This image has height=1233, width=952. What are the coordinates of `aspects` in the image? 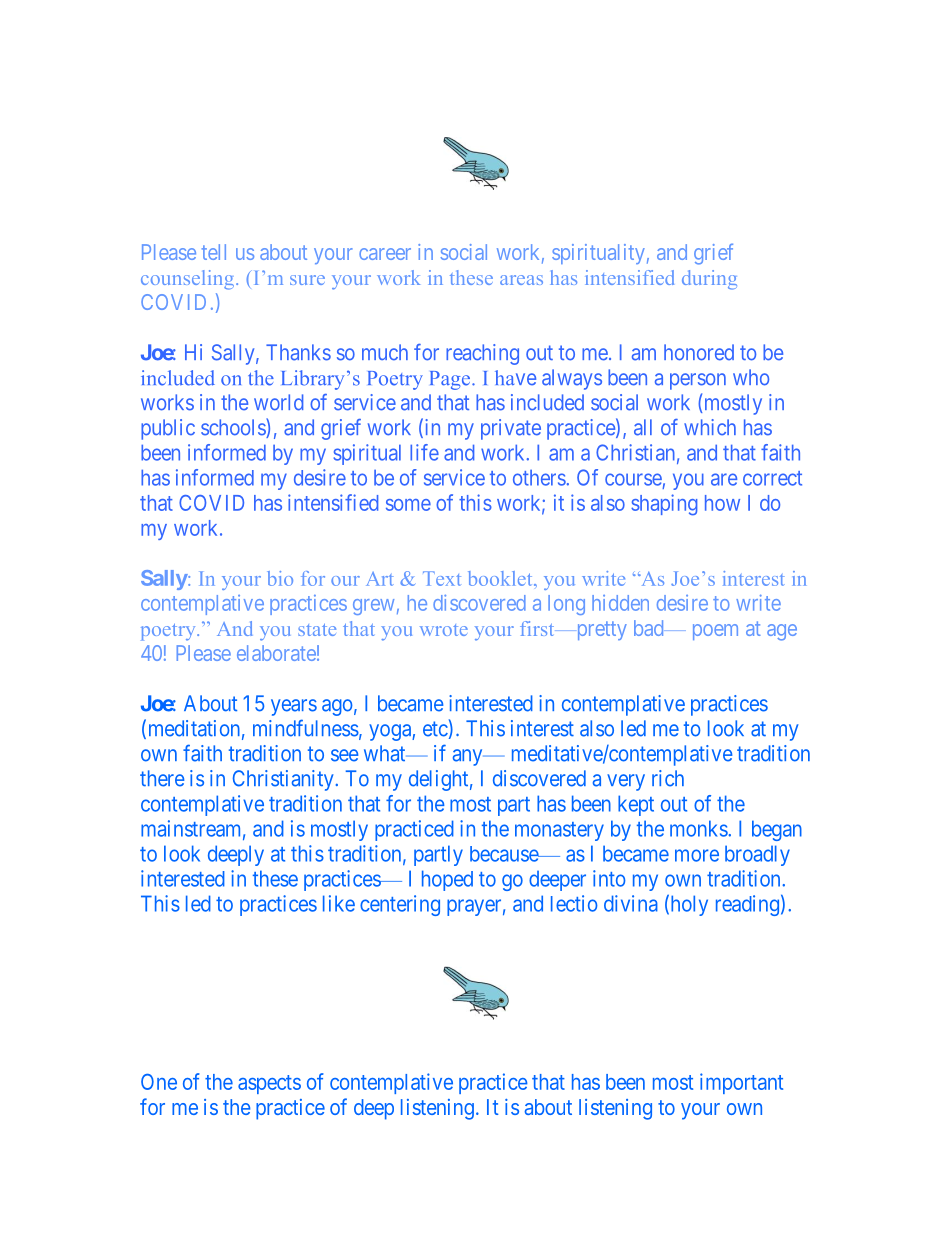 It's located at (269, 1084).
